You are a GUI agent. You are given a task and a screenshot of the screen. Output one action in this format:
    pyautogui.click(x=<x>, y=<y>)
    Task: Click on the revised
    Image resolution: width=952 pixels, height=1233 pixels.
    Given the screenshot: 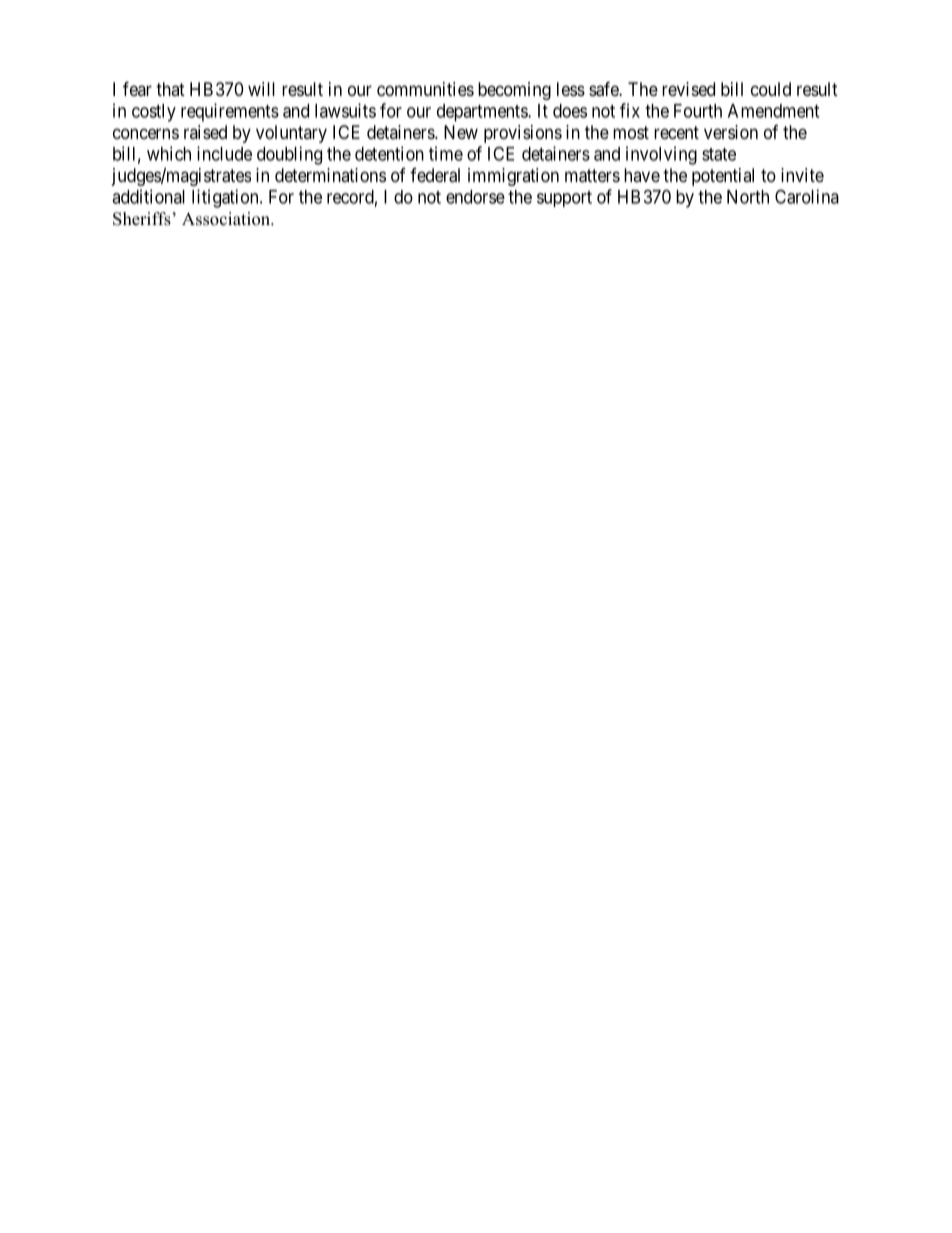 What is the action you would take?
    pyautogui.click(x=688, y=89)
